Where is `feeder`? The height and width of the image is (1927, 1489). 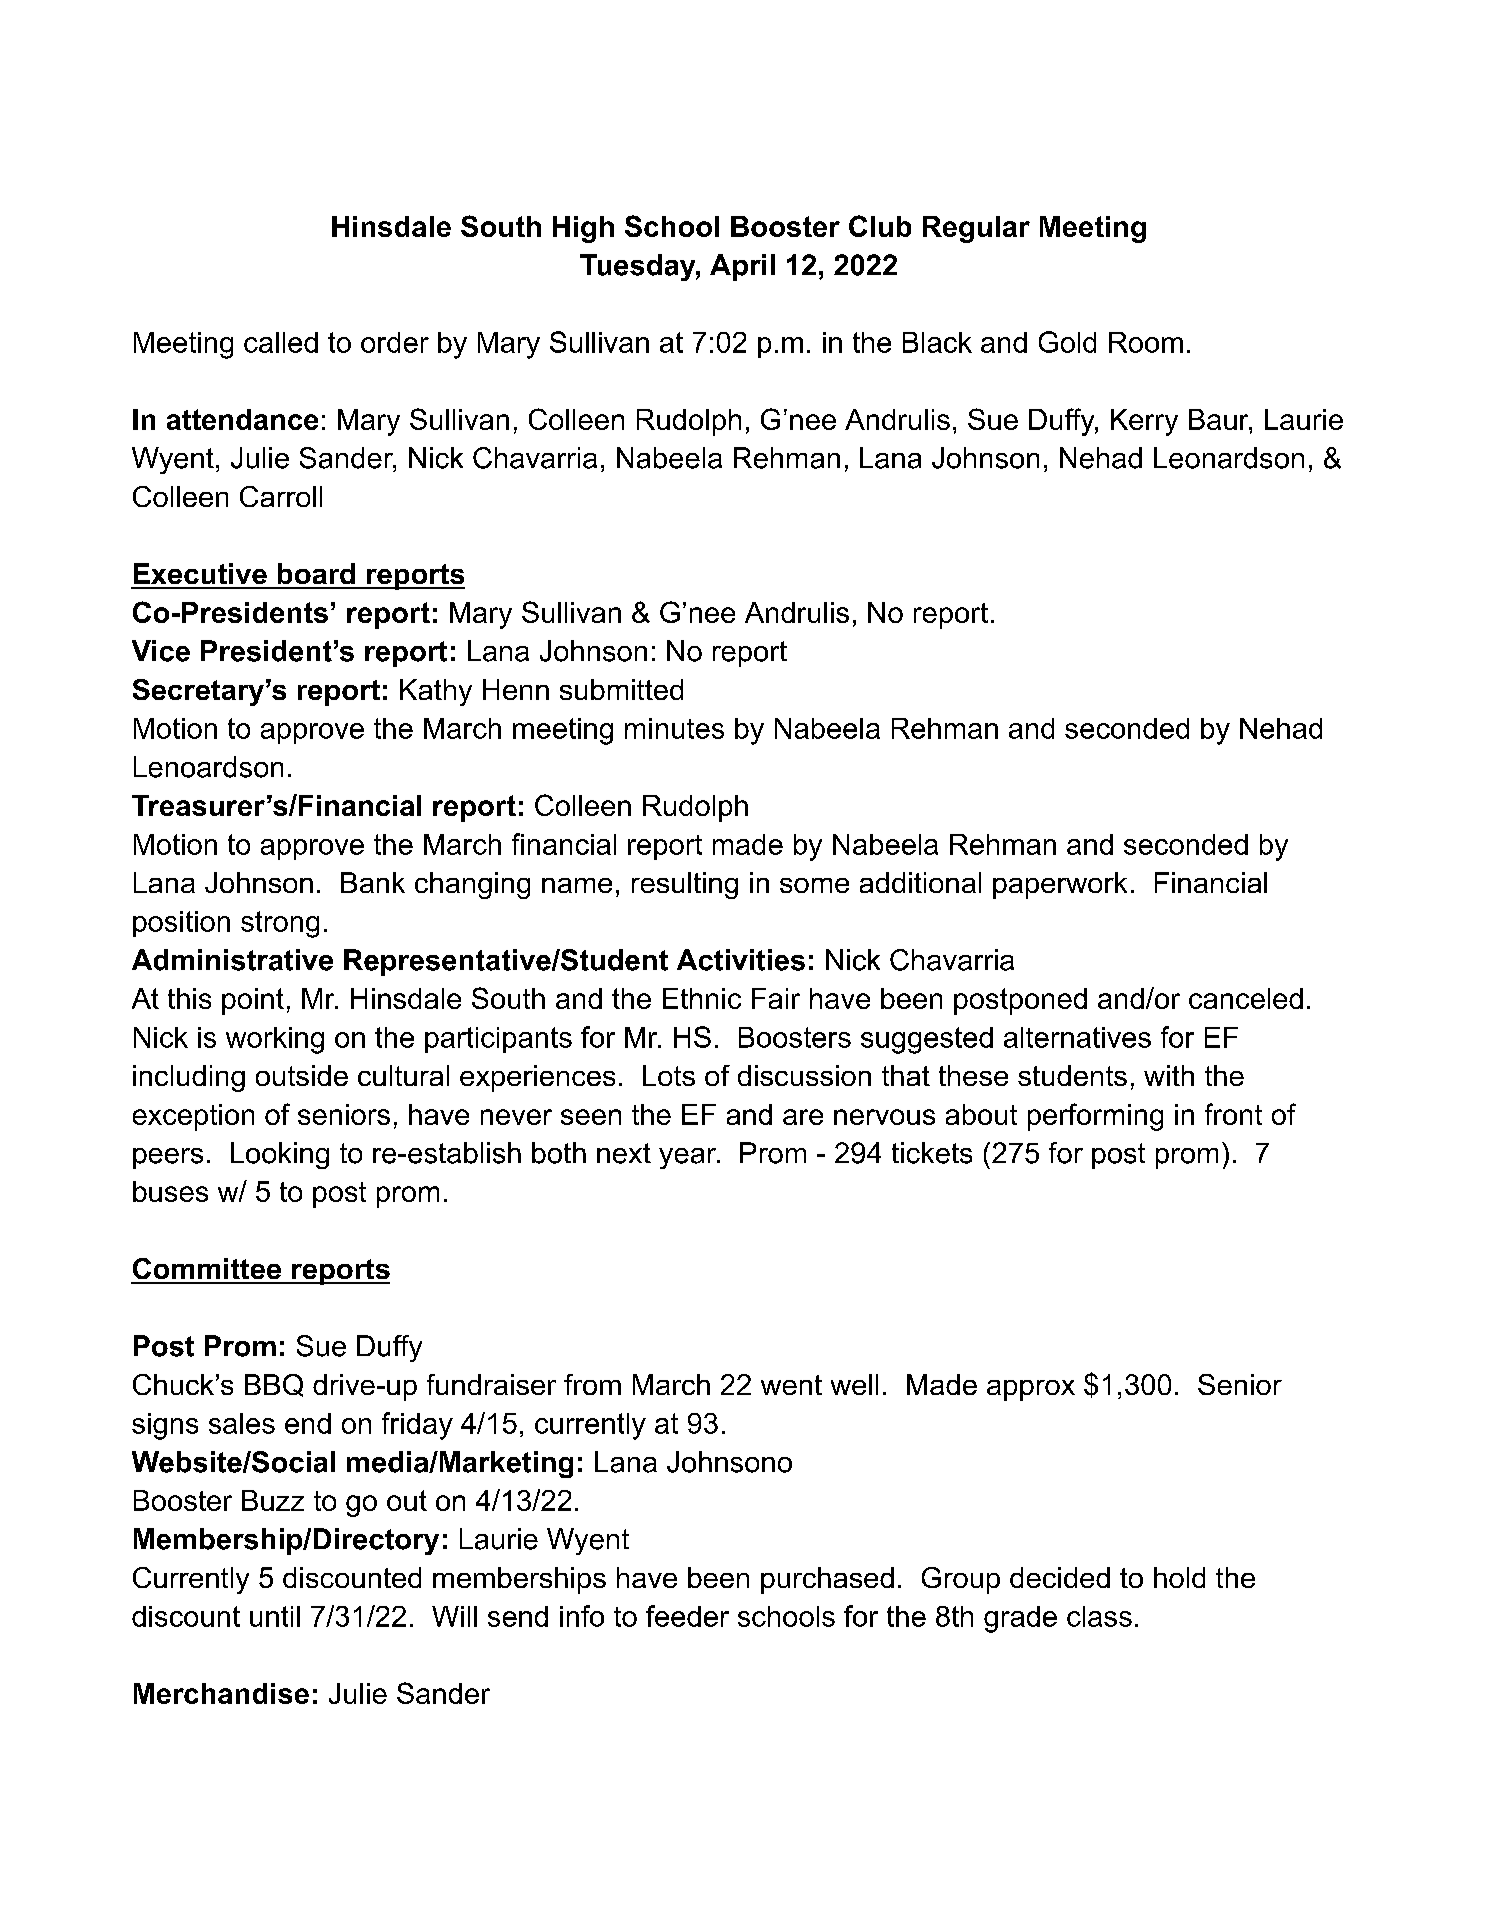
feeder is located at coordinates (687, 1616).
